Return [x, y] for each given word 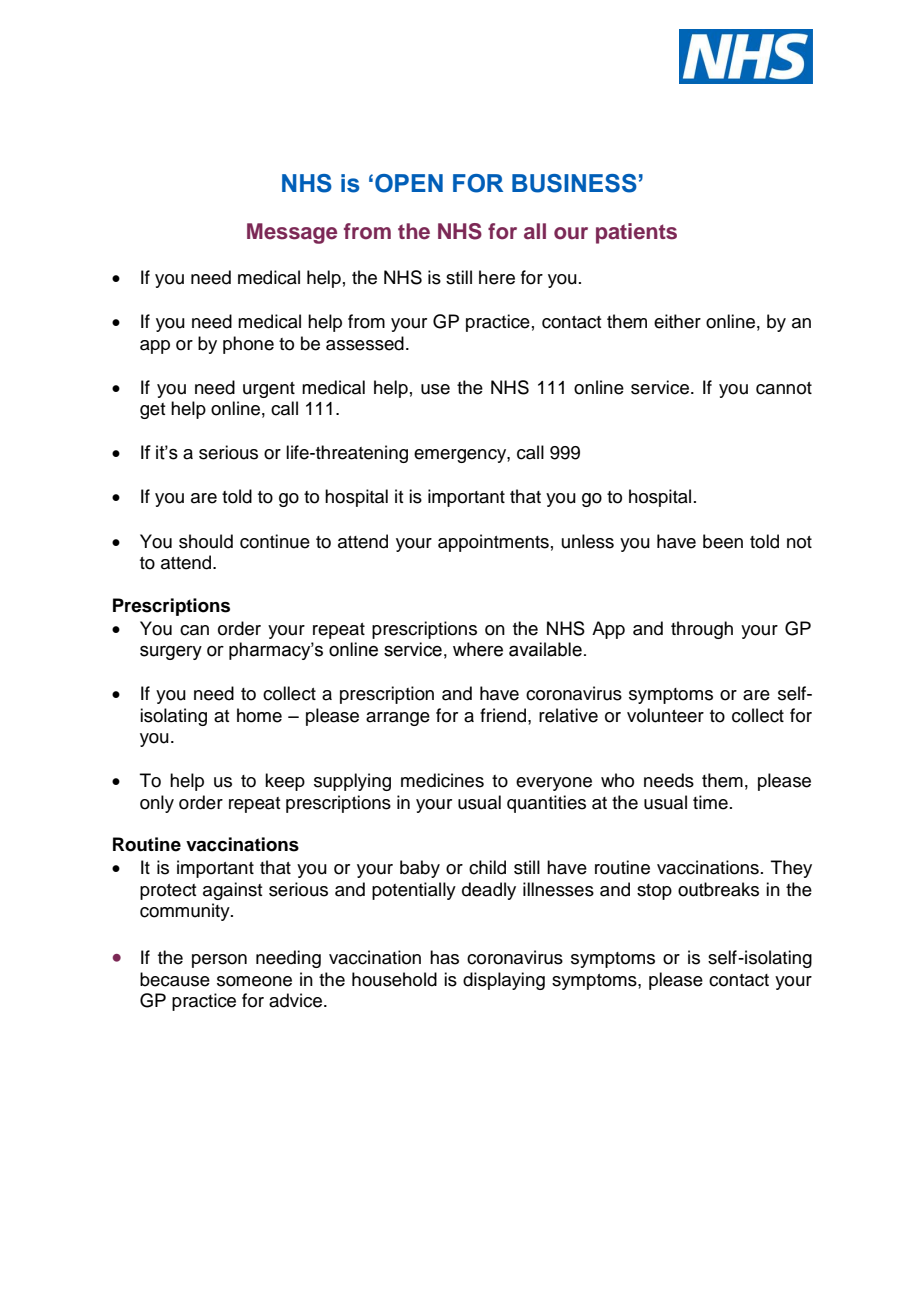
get [152, 411]
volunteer [665, 715]
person [219, 961]
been [723, 541]
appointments [493, 543]
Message [292, 233]
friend [504, 715]
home [259, 715]
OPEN [409, 183]
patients [636, 233]
